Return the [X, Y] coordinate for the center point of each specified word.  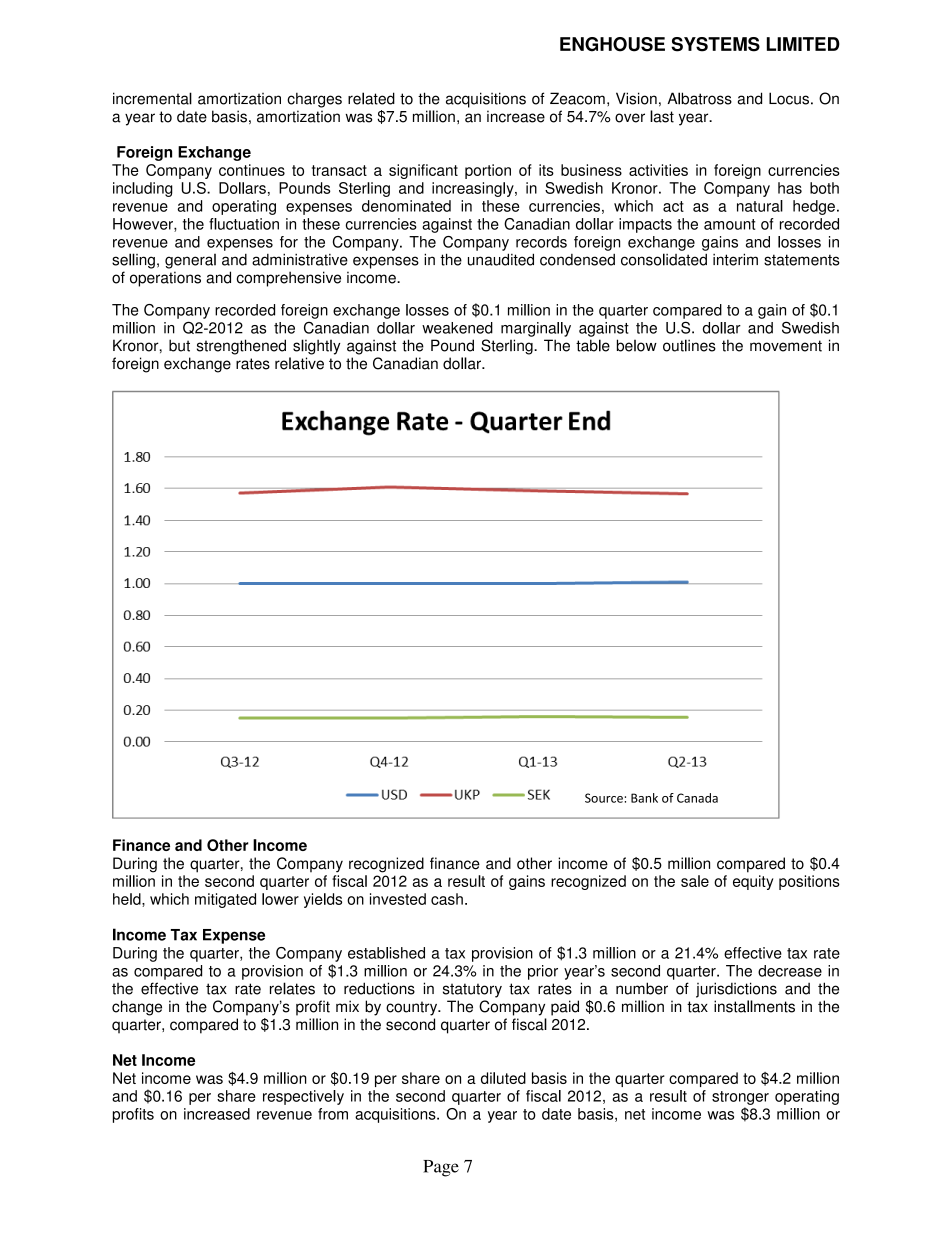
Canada [697, 798]
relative [299, 363]
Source [604, 798]
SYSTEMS [715, 44]
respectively [303, 1097]
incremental [152, 98]
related [371, 98]
